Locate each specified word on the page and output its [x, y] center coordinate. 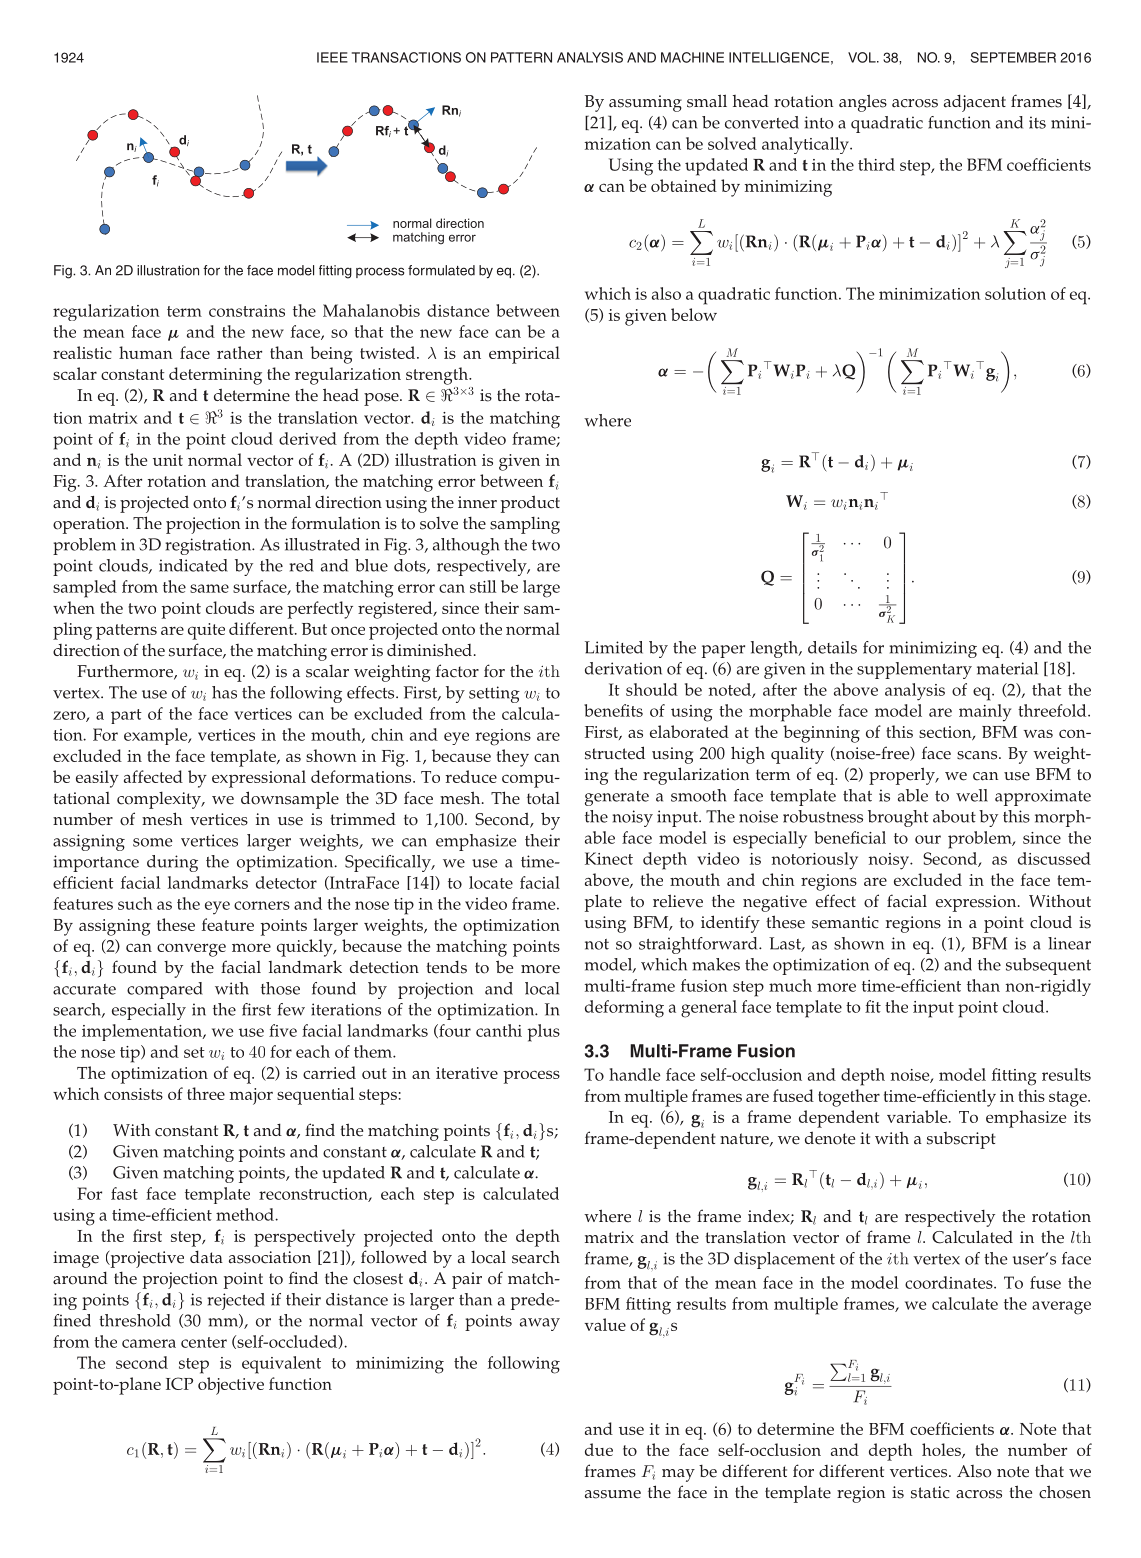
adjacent [975, 103]
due [599, 1449]
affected [153, 776]
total [543, 798]
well [972, 795]
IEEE [332, 57]
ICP [179, 1383]
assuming [645, 103]
